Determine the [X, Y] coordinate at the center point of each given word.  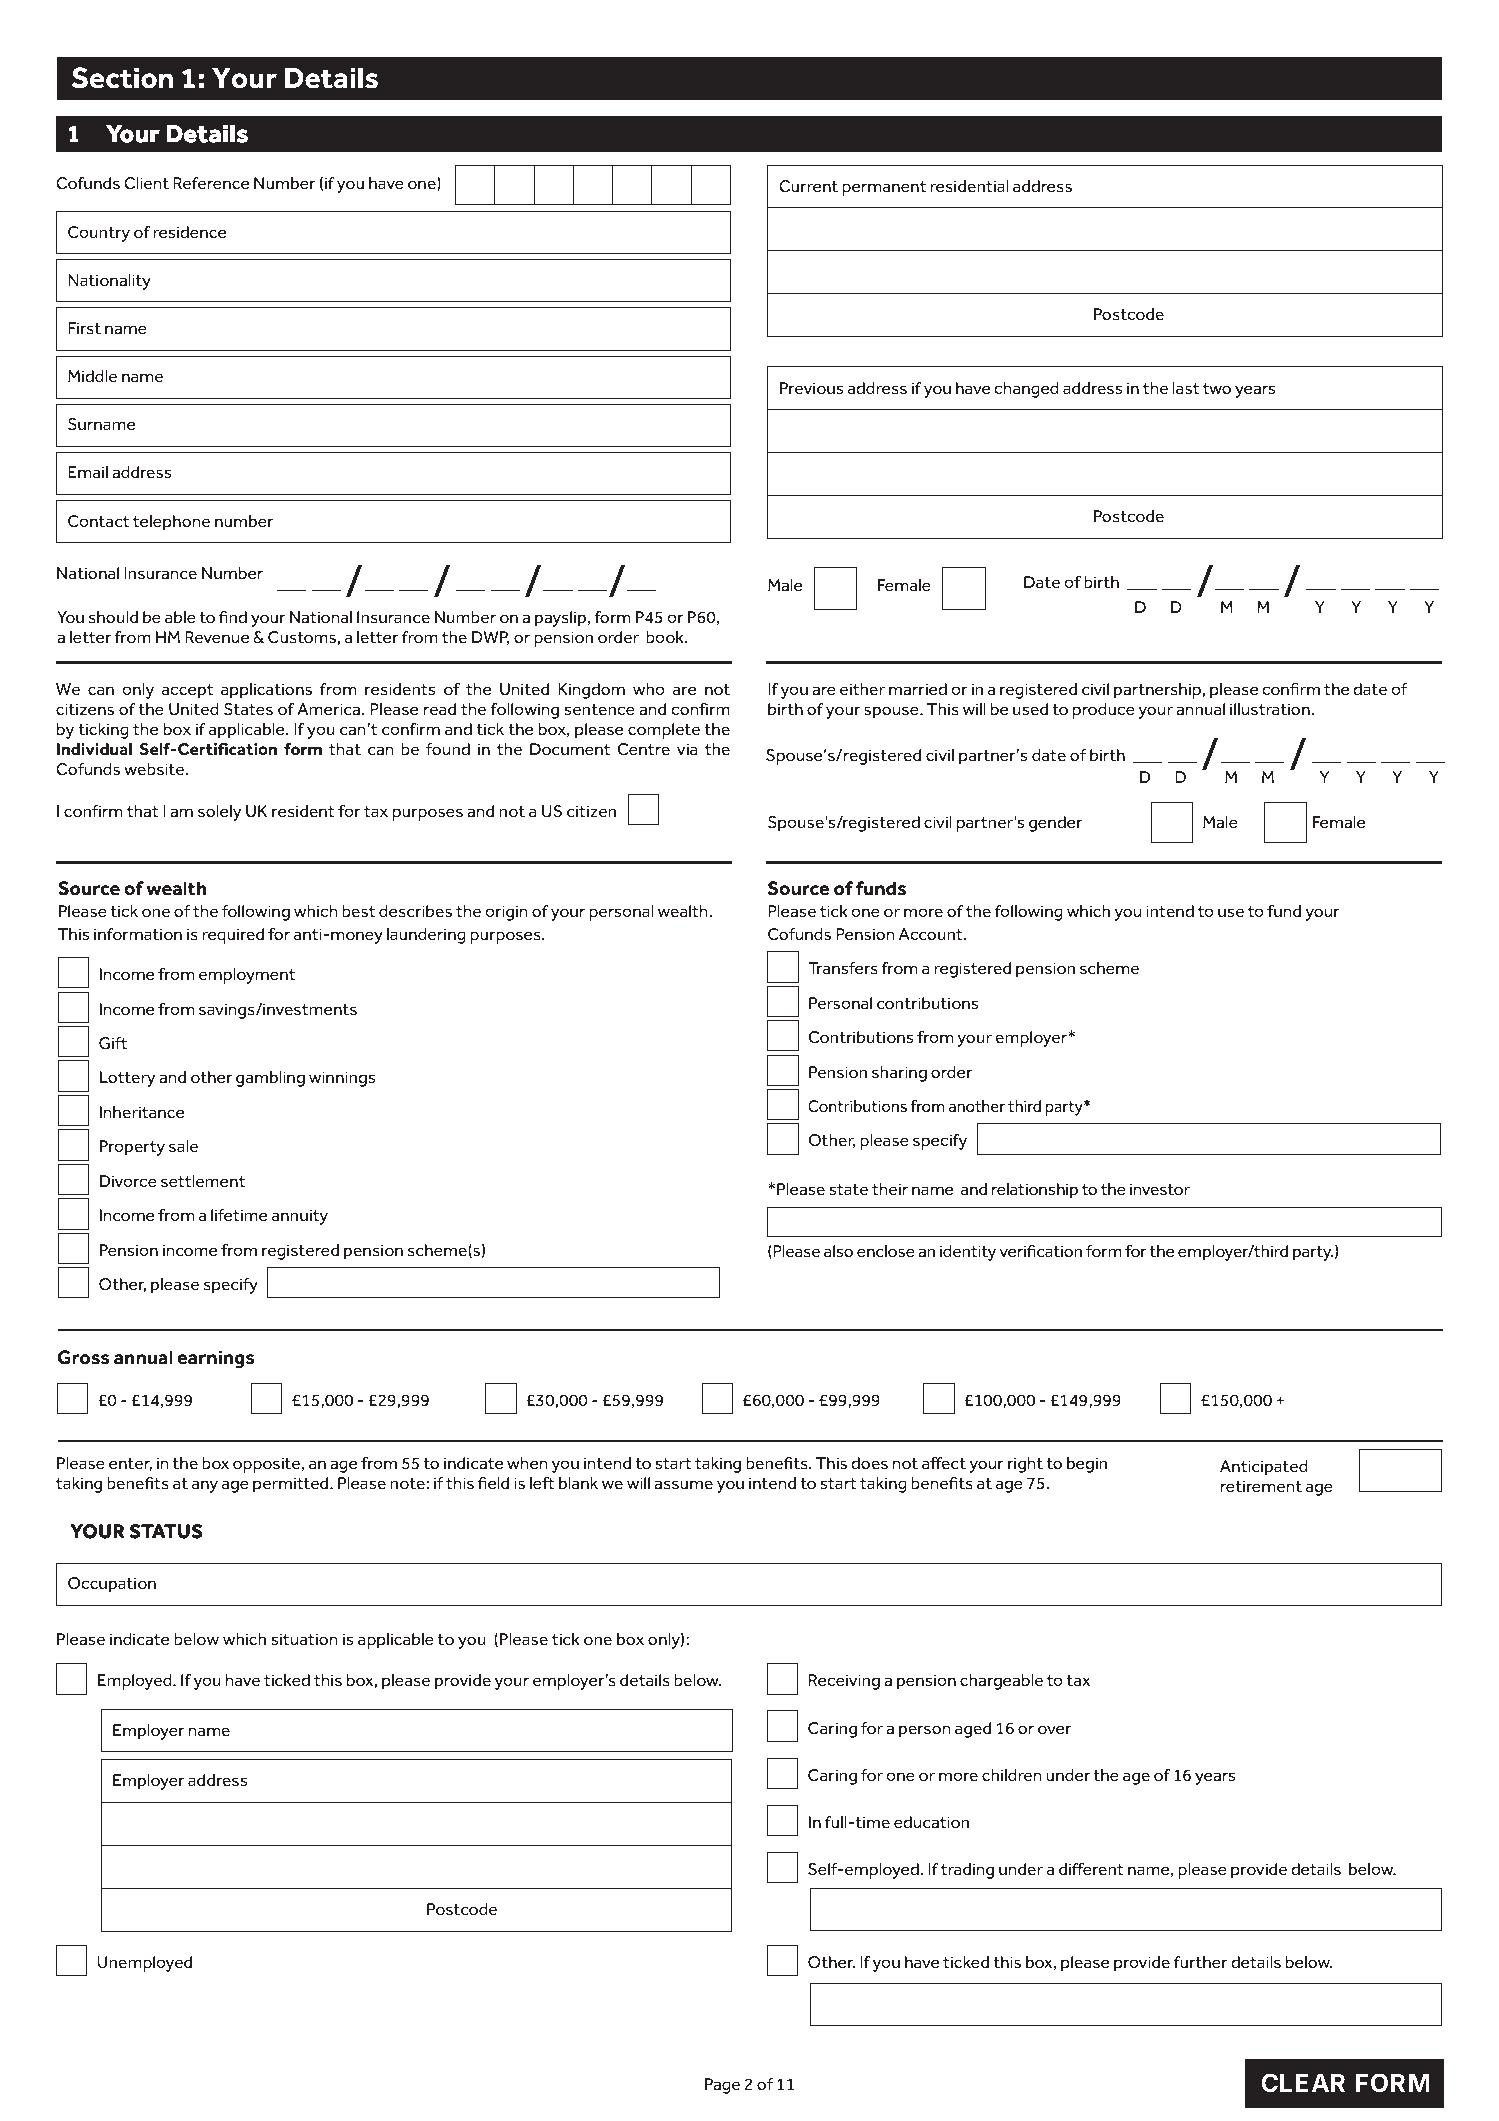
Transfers [843, 968]
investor [1160, 1189]
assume [683, 1485]
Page [722, 2086]
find [233, 617]
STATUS [166, 1531]
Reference [211, 183]
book [666, 637]
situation [305, 1639]
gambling [270, 1079]
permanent [884, 188]
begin [1087, 1465]
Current [808, 186]
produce [1104, 711]
